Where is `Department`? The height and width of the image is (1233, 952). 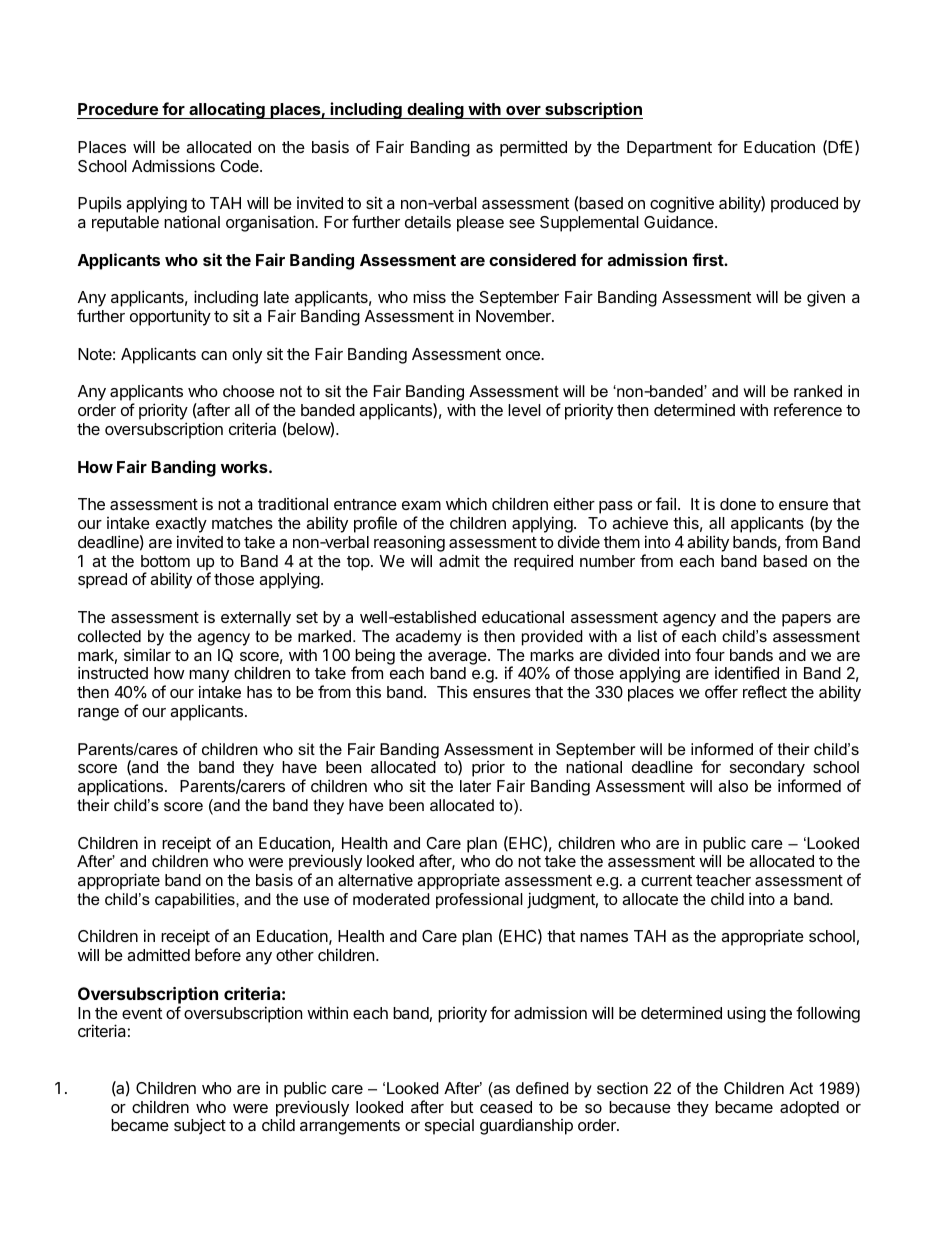 Department is located at coordinates (669, 149).
